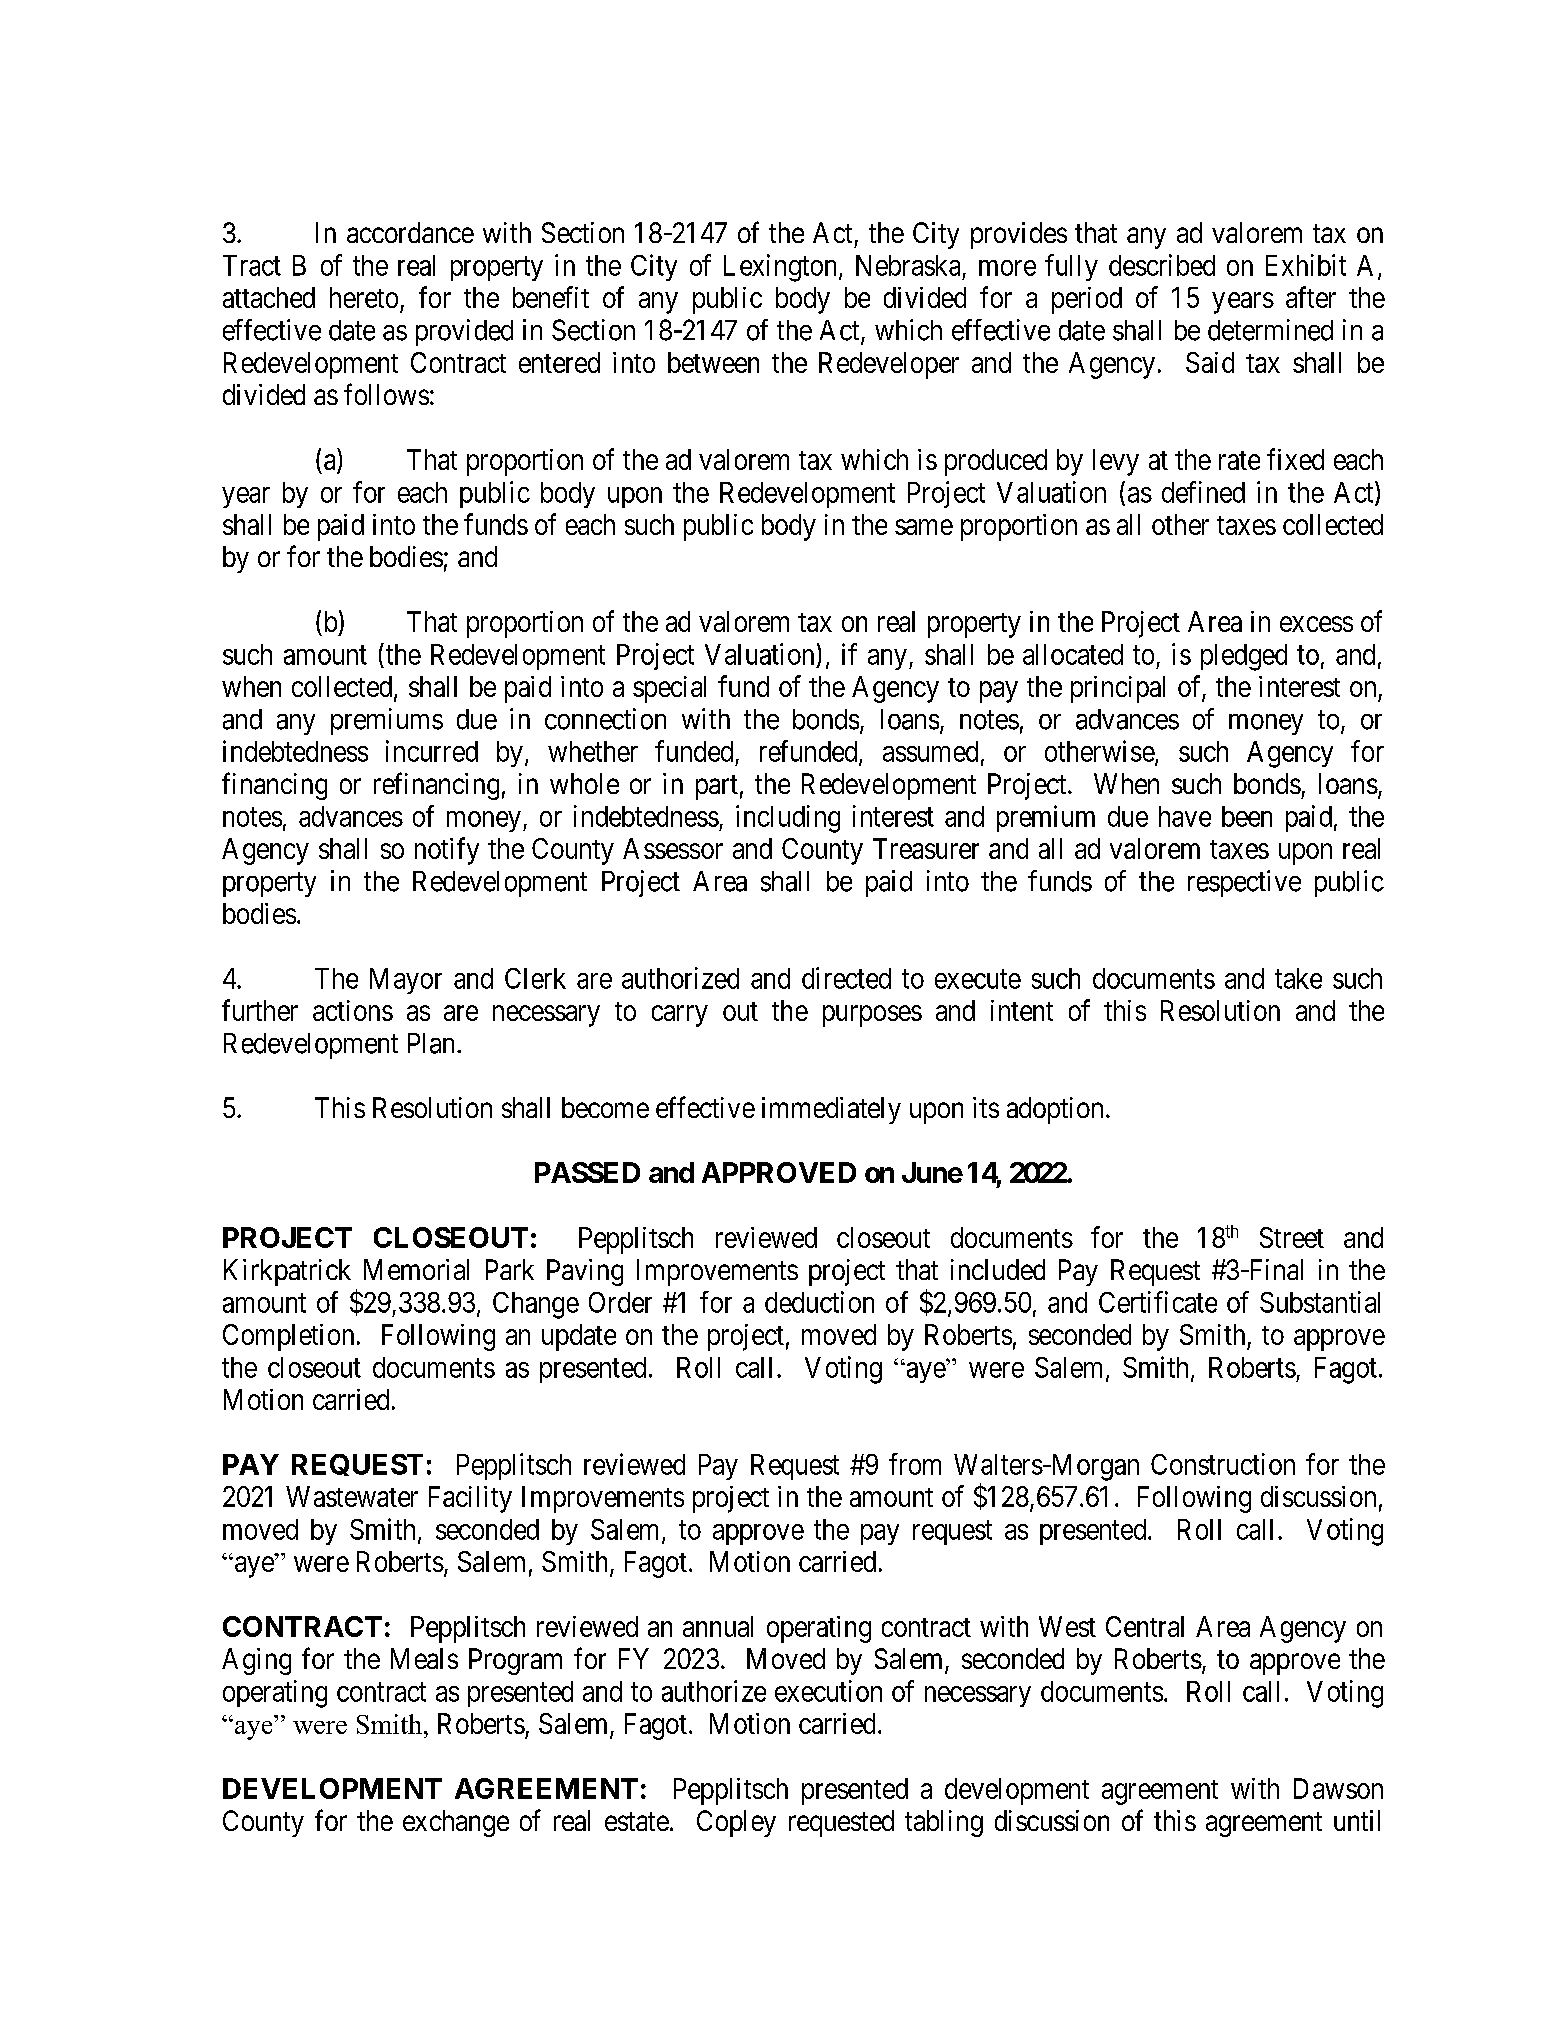 The width and height of the document is (1568, 2029). Describe the element at coordinates (364, 297) in the document. I see `hereto` at that location.
